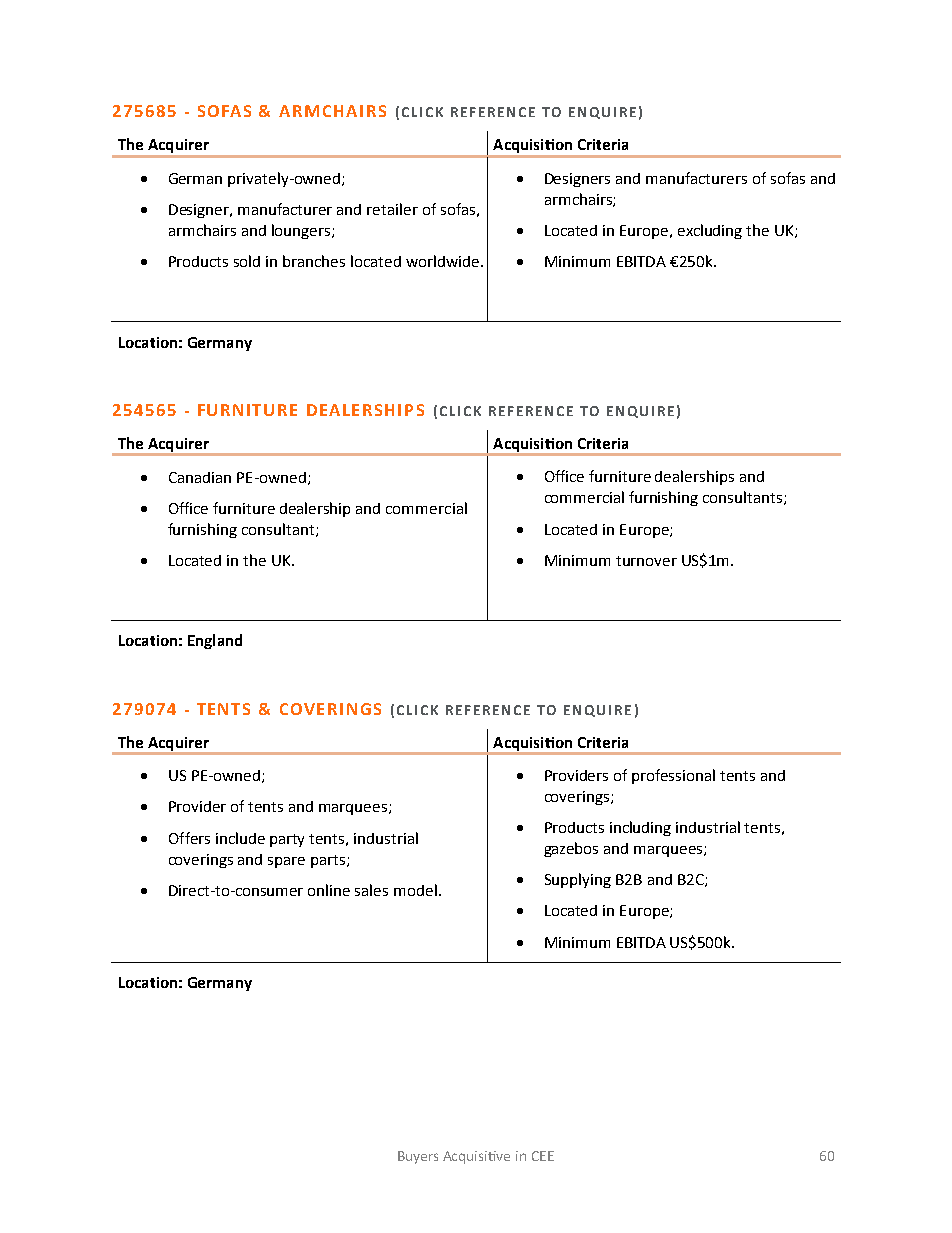 The width and height of the image is (952, 1233). I want to click on model, so click(415, 890).
